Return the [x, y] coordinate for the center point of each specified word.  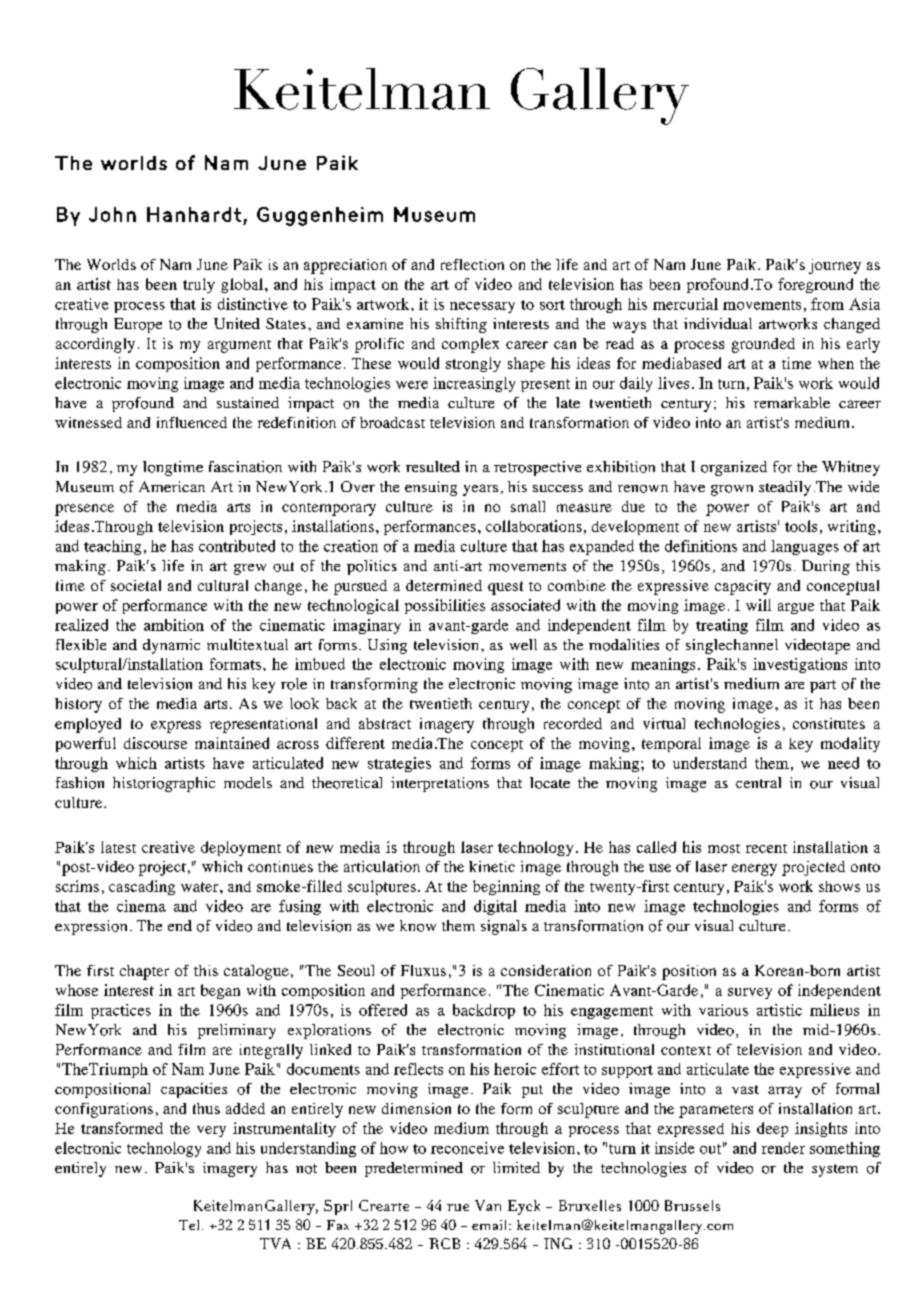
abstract [385, 723]
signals [504, 927]
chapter [144, 972]
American [172, 486]
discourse [155, 743]
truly [199, 285]
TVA [275, 1243]
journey [835, 266]
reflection [472, 264]
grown [732, 490]
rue [458, 1207]
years [480, 490]
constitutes [829, 723]
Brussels [692, 1205]
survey [750, 993]
